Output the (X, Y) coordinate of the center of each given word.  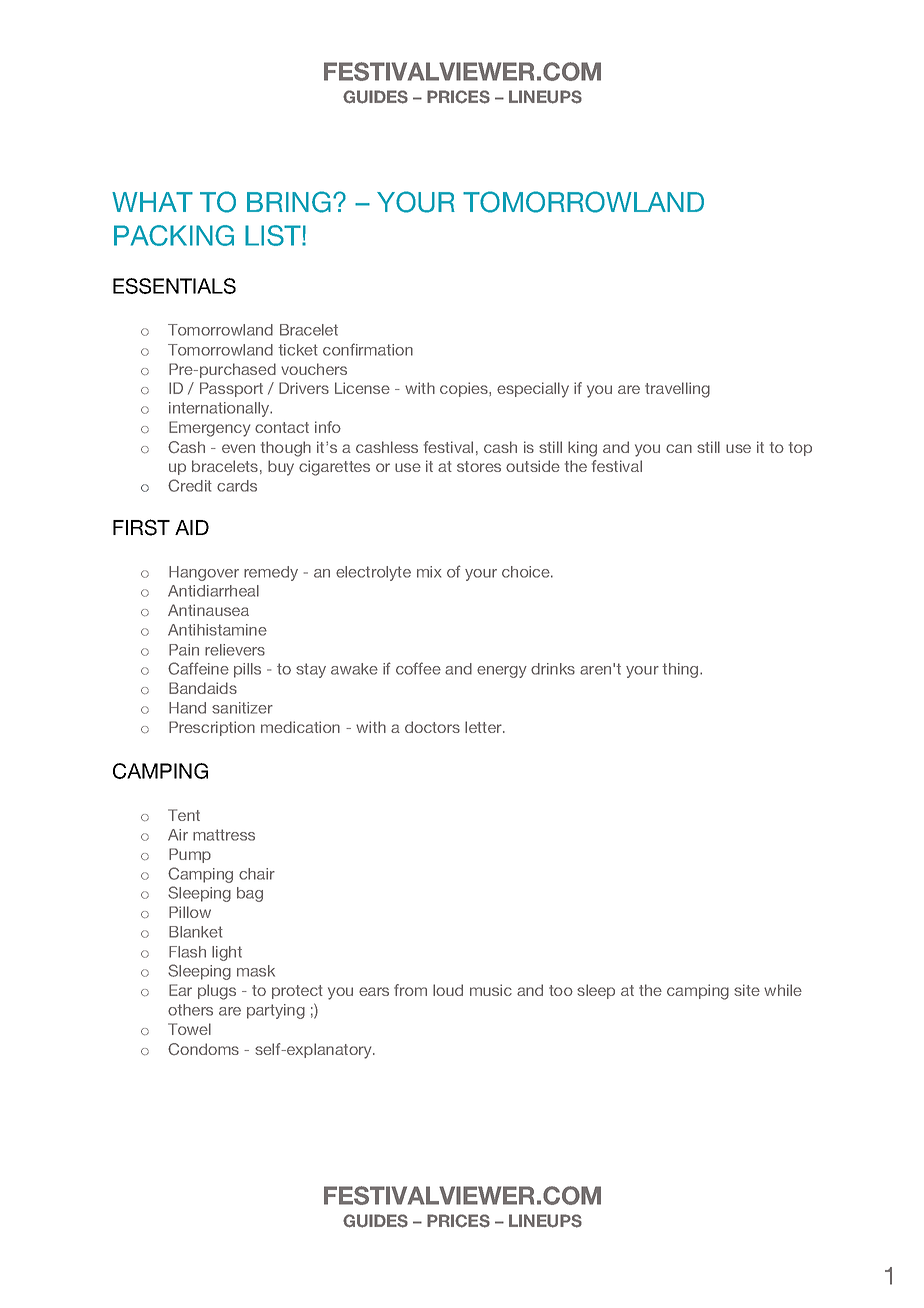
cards (237, 486)
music (491, 990)
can (679, 448)
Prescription (212, 728)
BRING (289, 202)
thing (681, 670)
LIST (274, 235)
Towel (189, 1029)
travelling (677, 390)
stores (479, 466)
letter (484, 727)
